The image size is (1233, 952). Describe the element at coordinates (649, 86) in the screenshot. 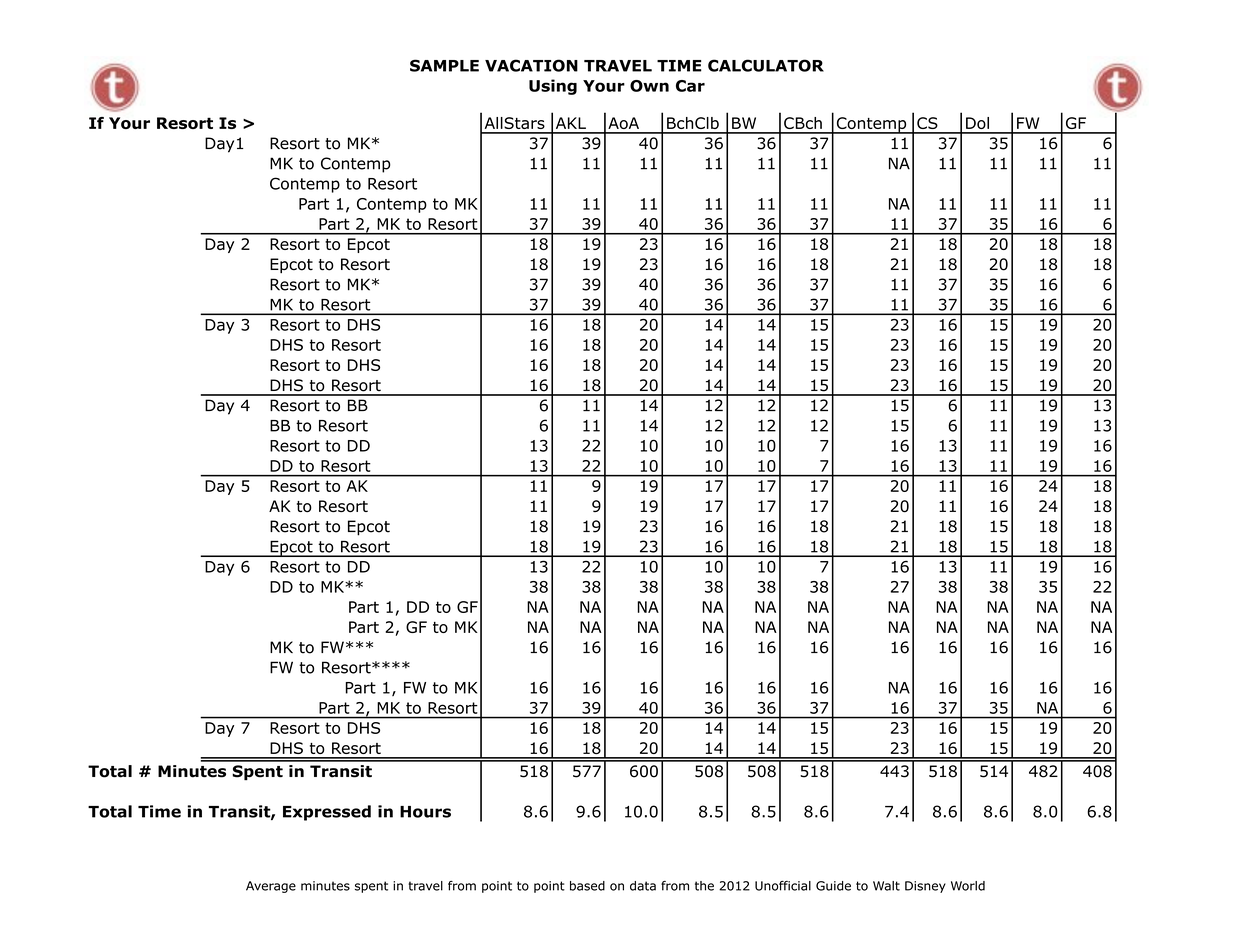

I see `Own` at that location.
